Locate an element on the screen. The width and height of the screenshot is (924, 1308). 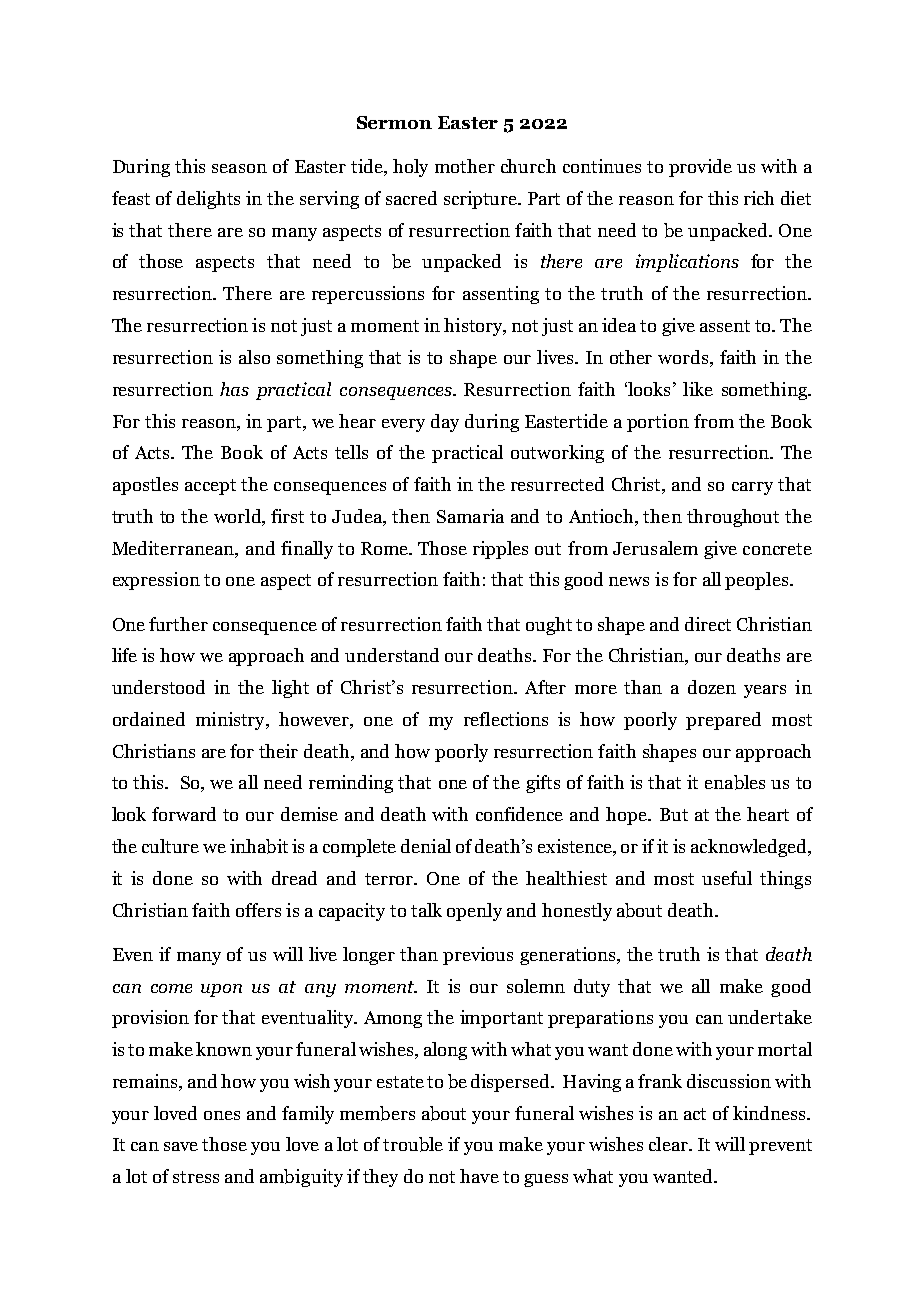
season is located at coordinates (239, 168).
